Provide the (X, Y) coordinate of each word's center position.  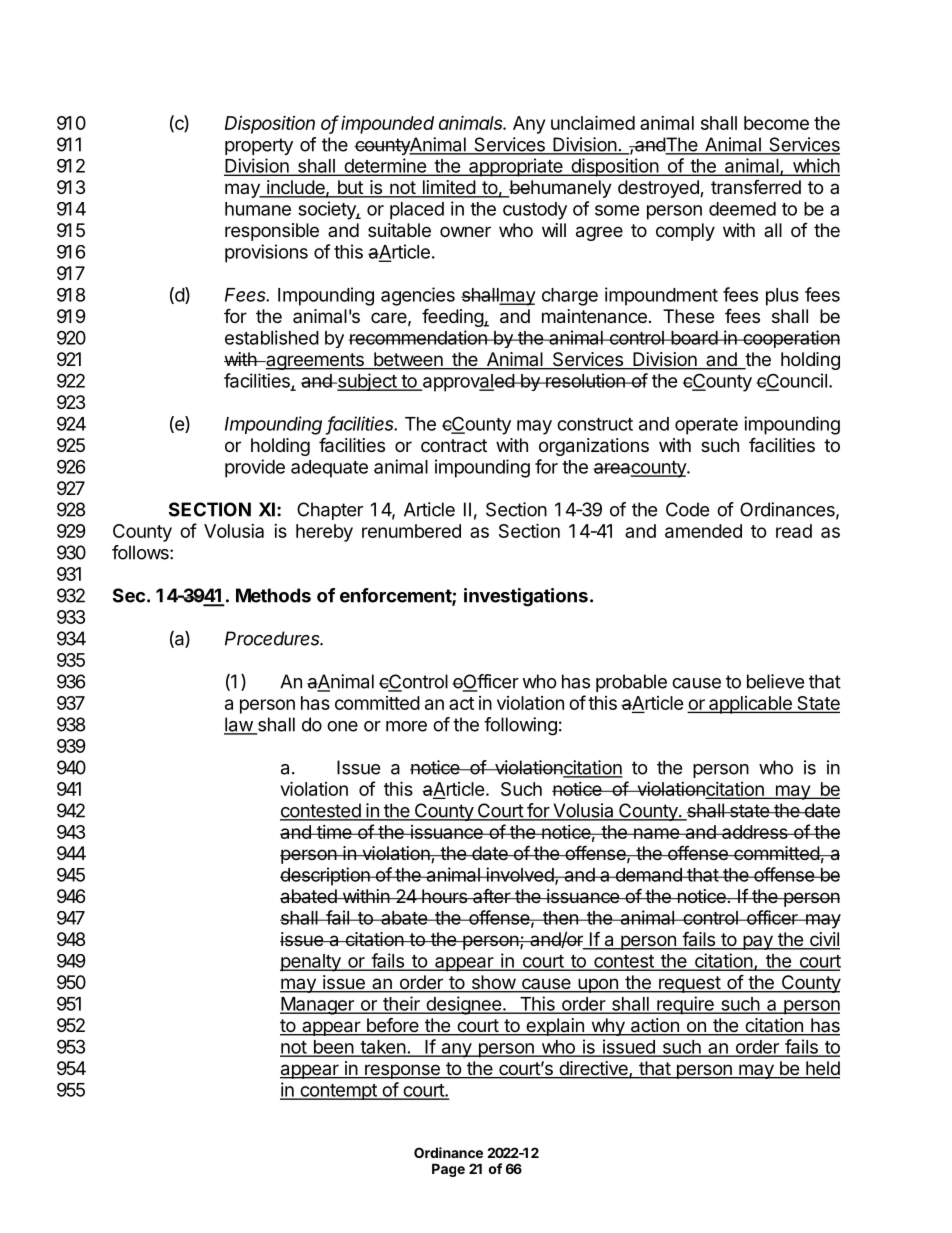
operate (706, 426)
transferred (756, 187)
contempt (338, 1092)
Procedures (274, 638)
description (326, 876)
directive (593, 1069)
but (350, 188)
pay (758, 942)
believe (775, 681)
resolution (585, 380)
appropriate (516, 167)
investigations (526, 597)
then (560, 918)
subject (367, 382)
